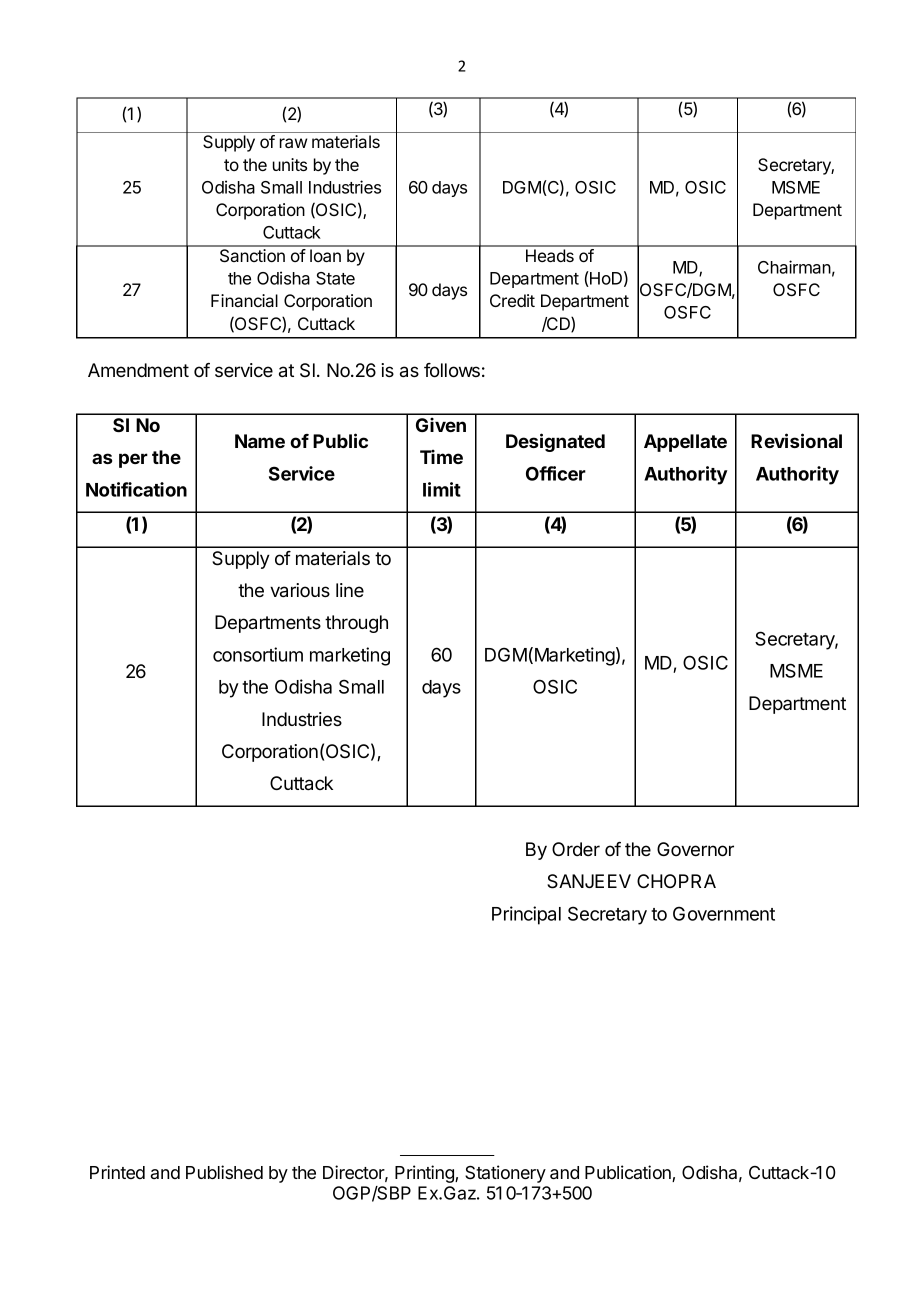 The width and height of the page is (924, 1308). Describe the element at coordinates (290, 164) in the page. I see `units` at that location.
